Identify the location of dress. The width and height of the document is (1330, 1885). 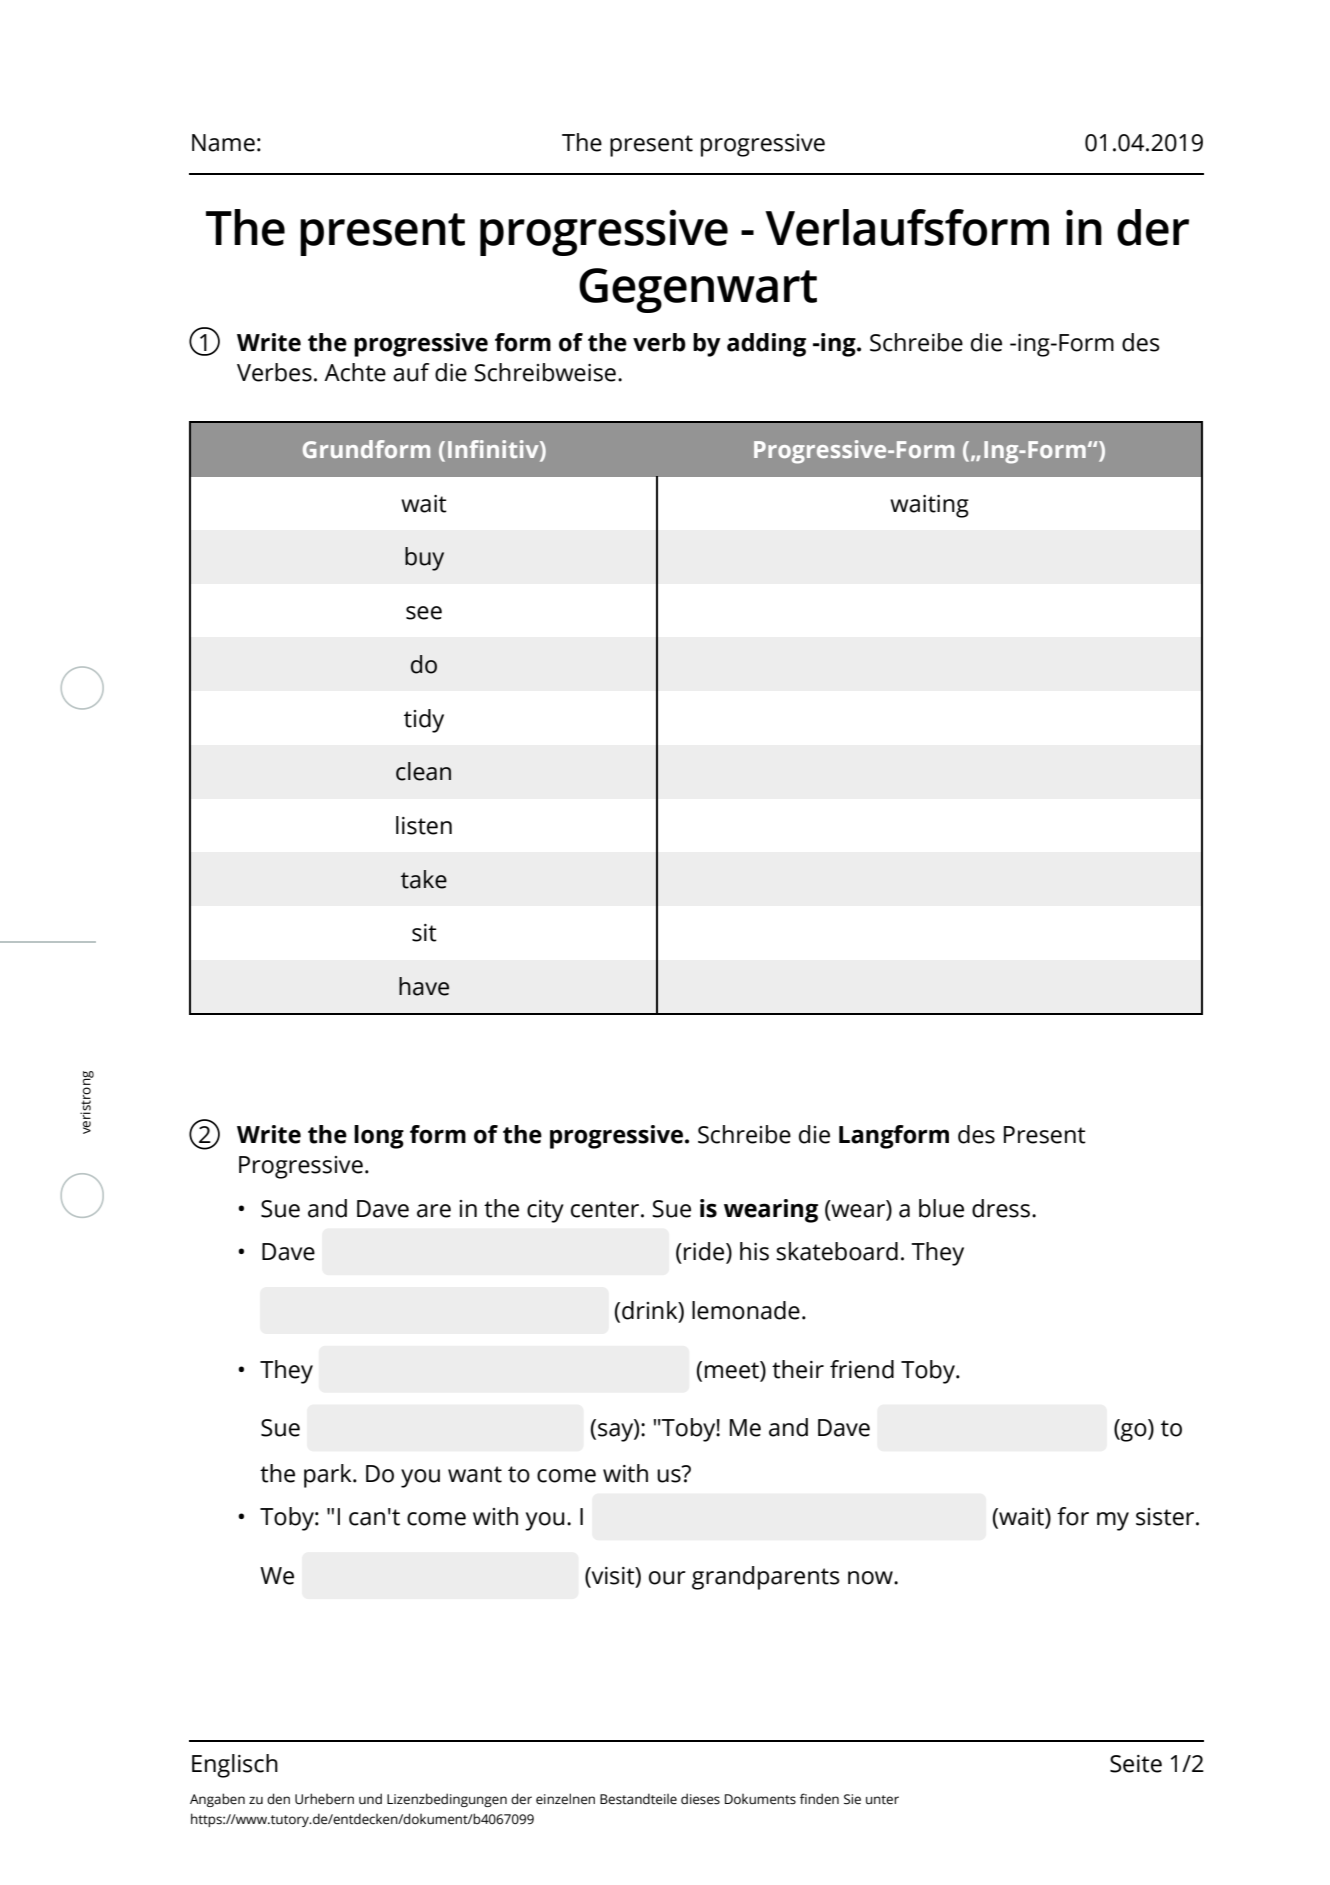
(1001, 1208).
